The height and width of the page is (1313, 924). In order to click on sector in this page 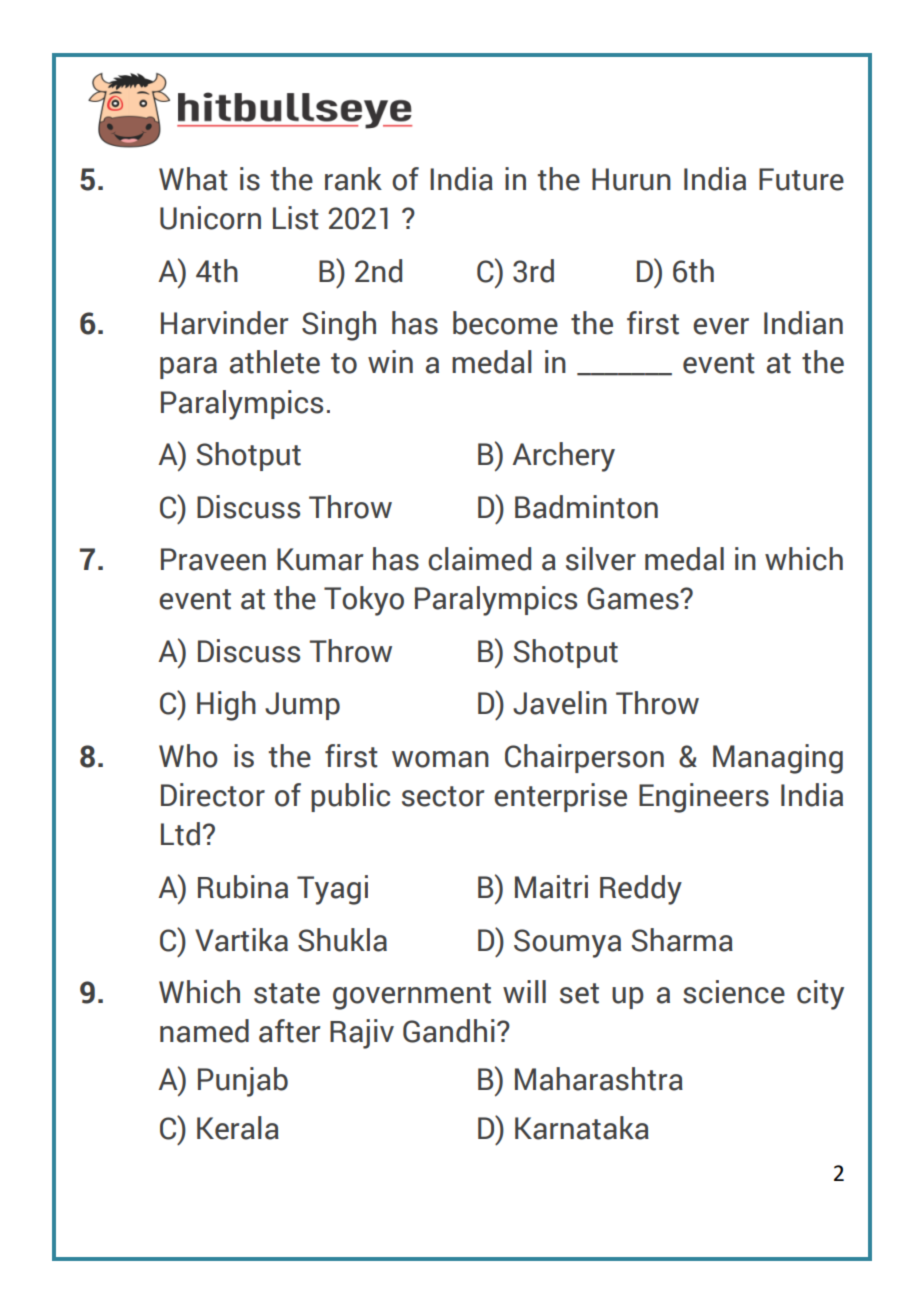, I will do `click(443, 796)`.
